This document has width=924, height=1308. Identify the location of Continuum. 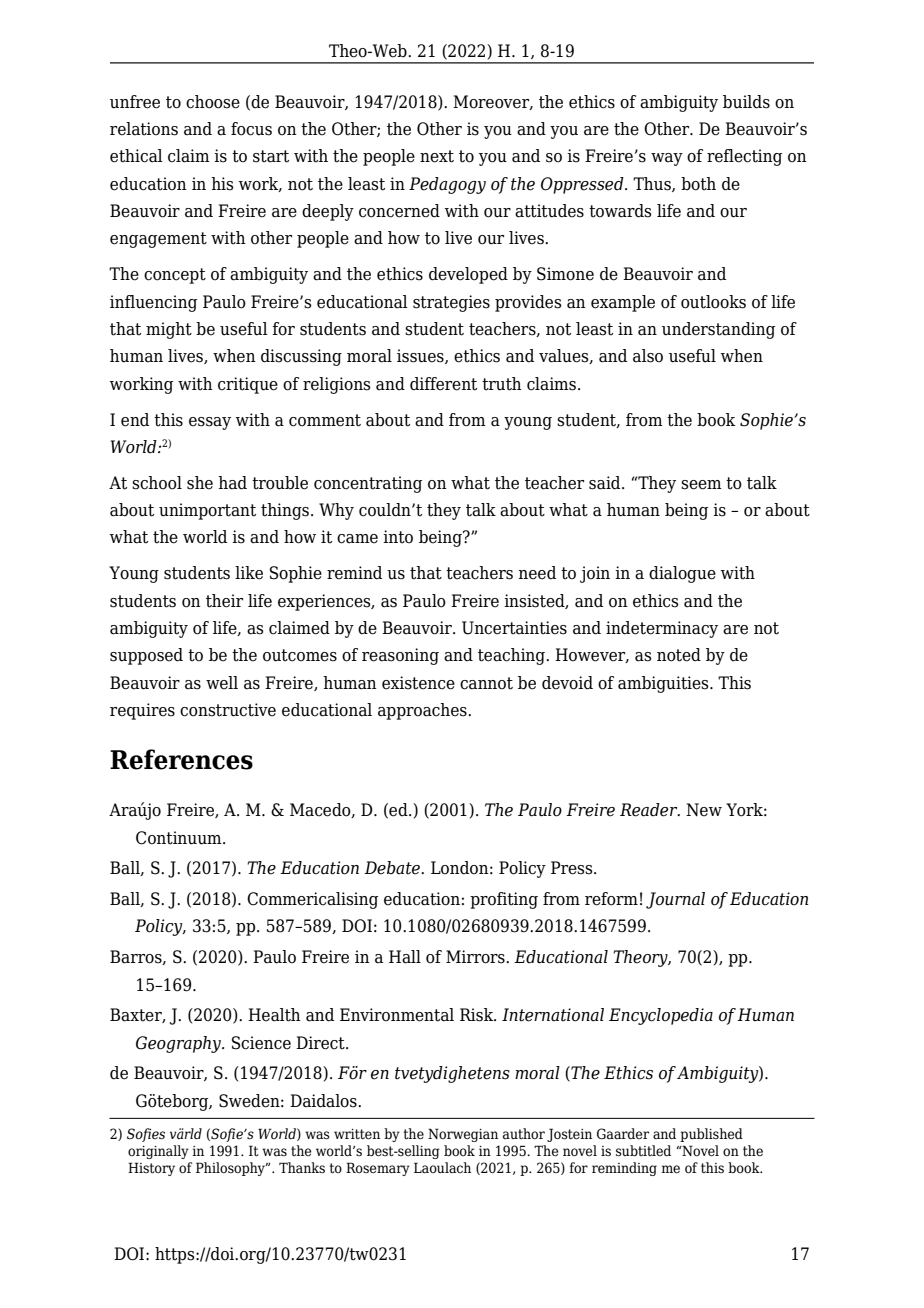
(180, 838).
